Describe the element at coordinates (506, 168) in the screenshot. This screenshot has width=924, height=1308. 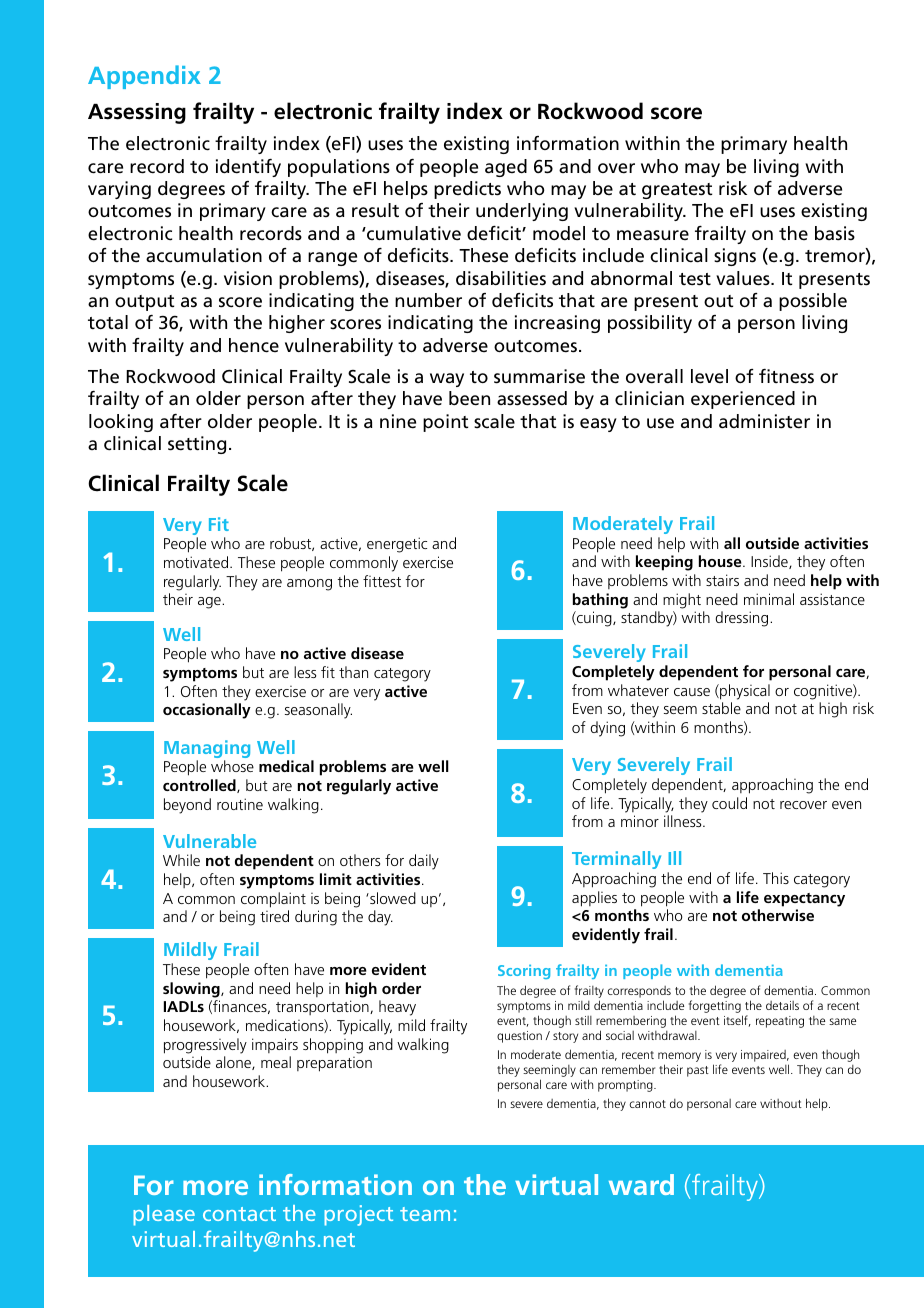
I see `aged` at that location.
